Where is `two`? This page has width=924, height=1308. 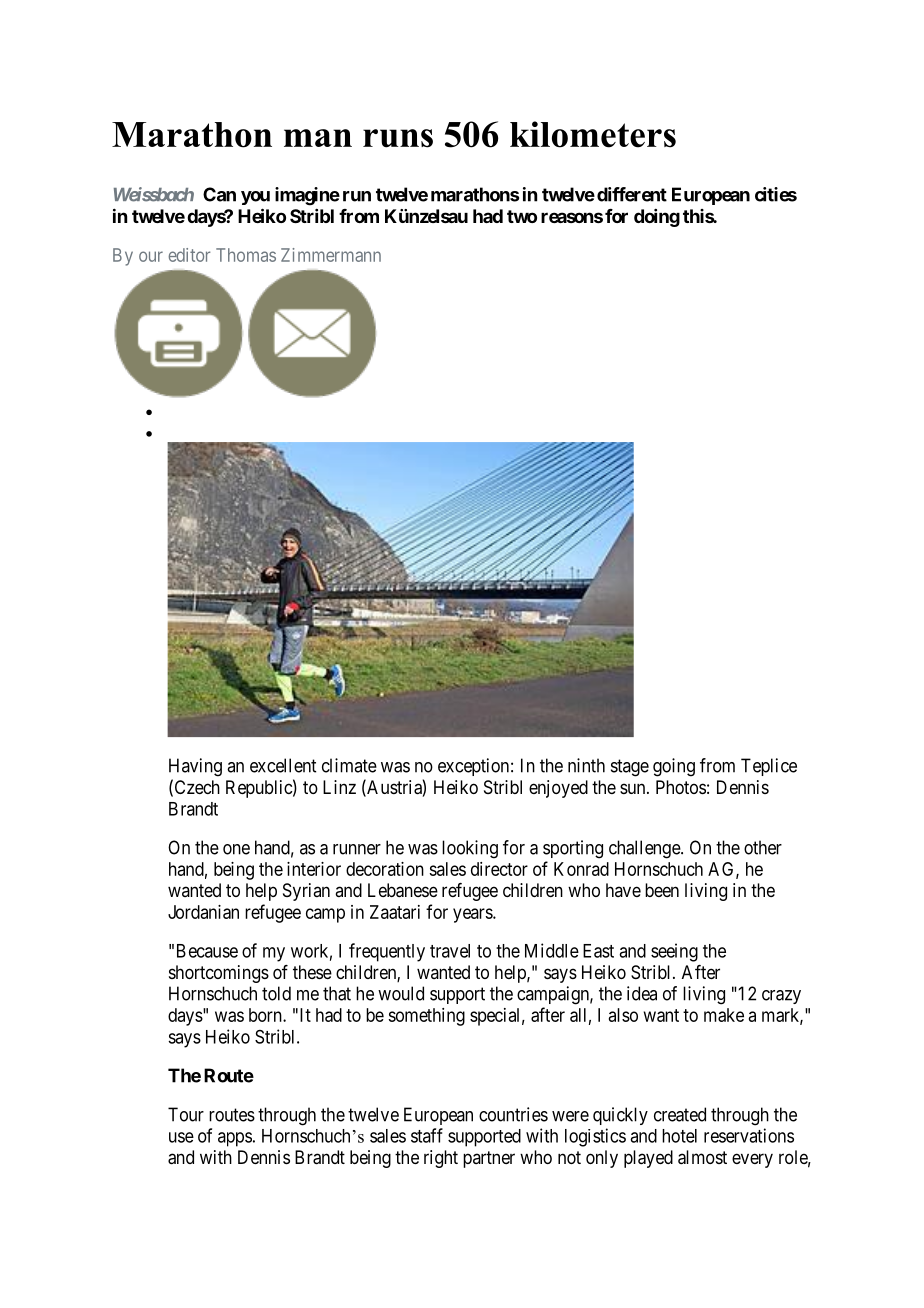
two is located at coordinates (522, 216).
